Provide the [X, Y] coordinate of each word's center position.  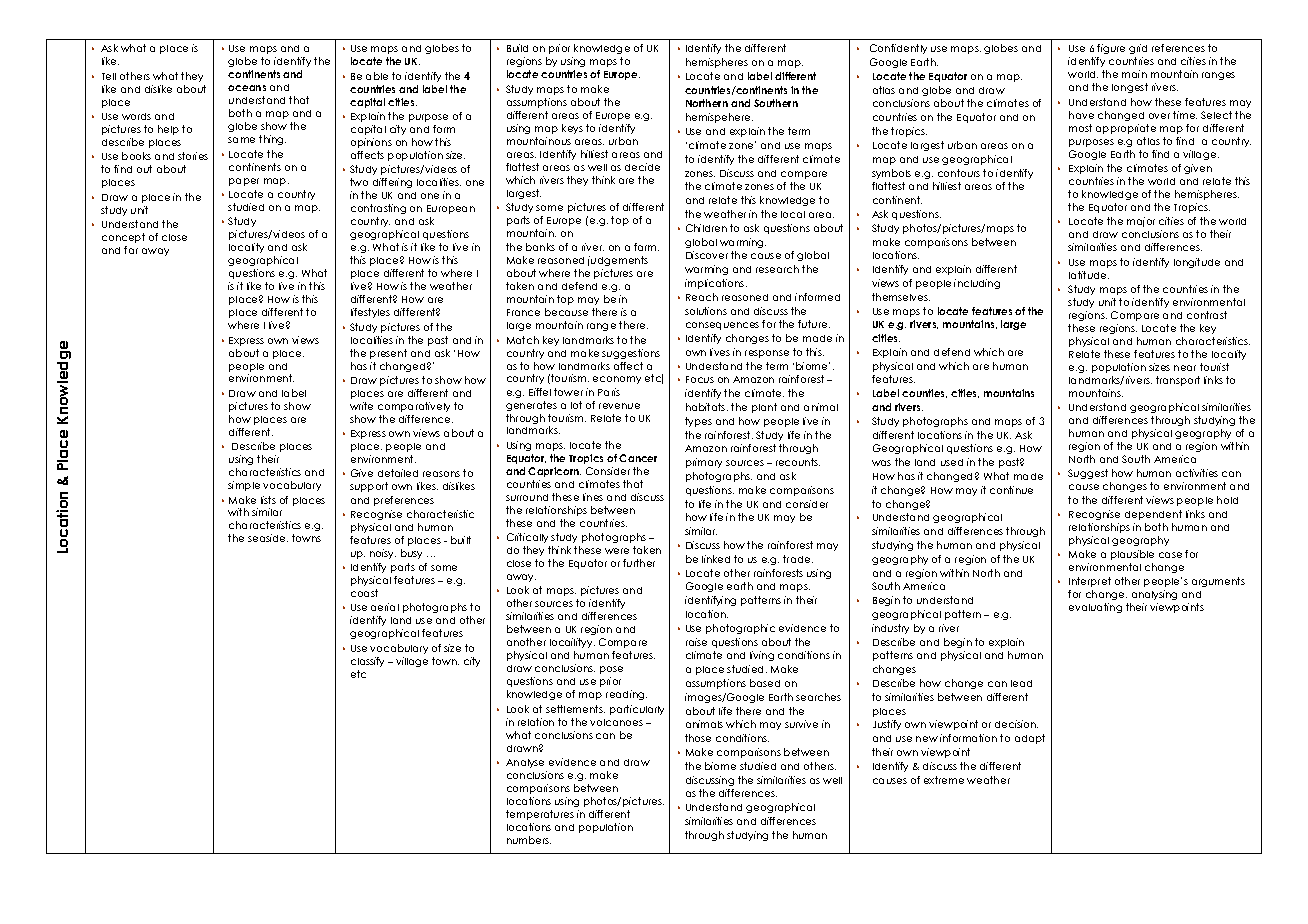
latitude [1089, 275]
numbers [529, 840]
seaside [268, 538]
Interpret [1090, 582]
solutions [706, 311]
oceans [247, 88]
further [639, 563]
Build [517, 48]
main [1134, 74]
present [388, 354]
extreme [944, 780]
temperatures [540, 815]
